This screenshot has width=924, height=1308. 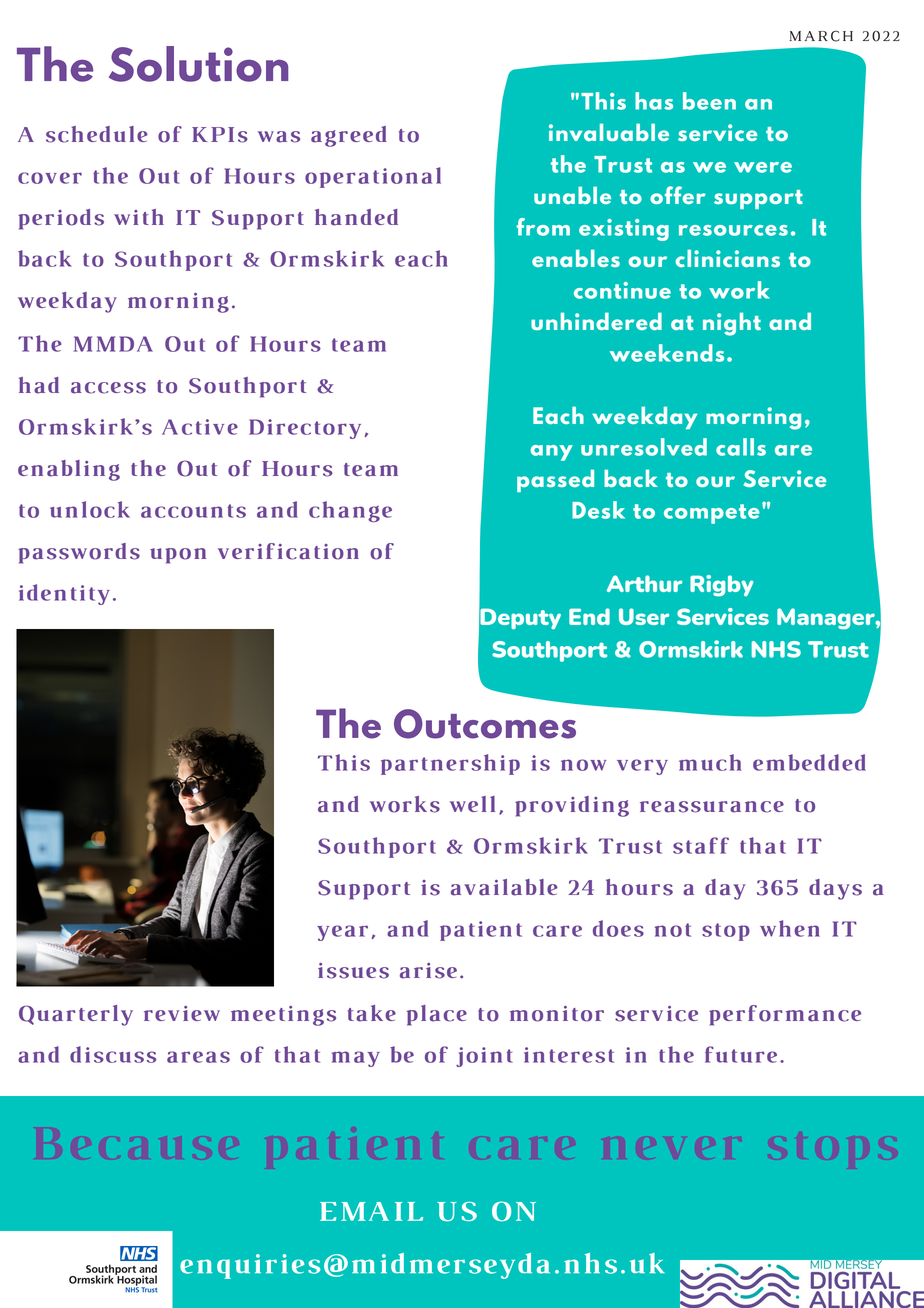 What do you see at coordinates (741, 1054) in the screenshot?
I see `future` at bounding box center [741, 1054].
